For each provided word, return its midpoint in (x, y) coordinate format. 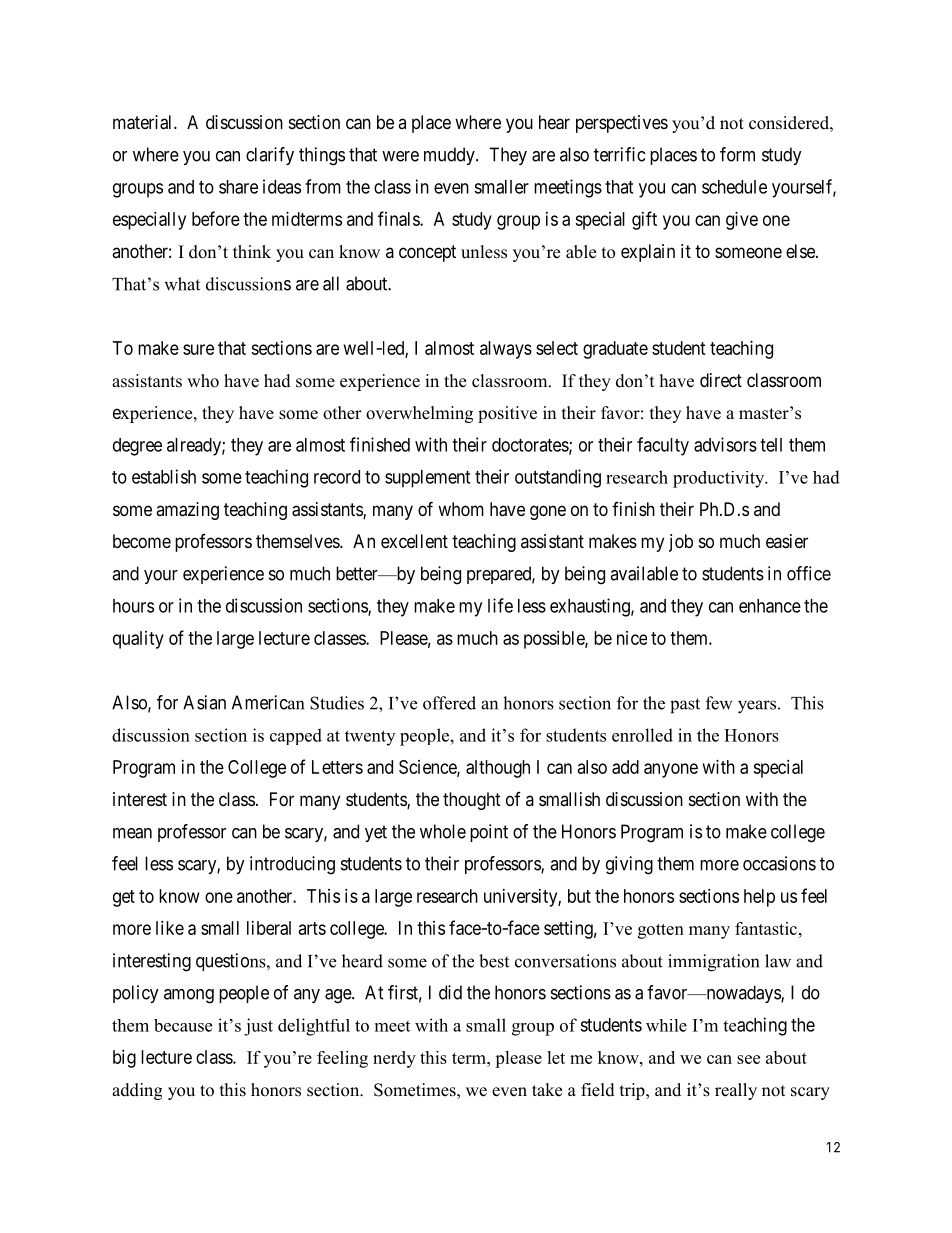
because (183, 1025)
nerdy (394, 1059)
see (748, 1059)
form (737, 154)
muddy (450, 156)
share (238, 187)
